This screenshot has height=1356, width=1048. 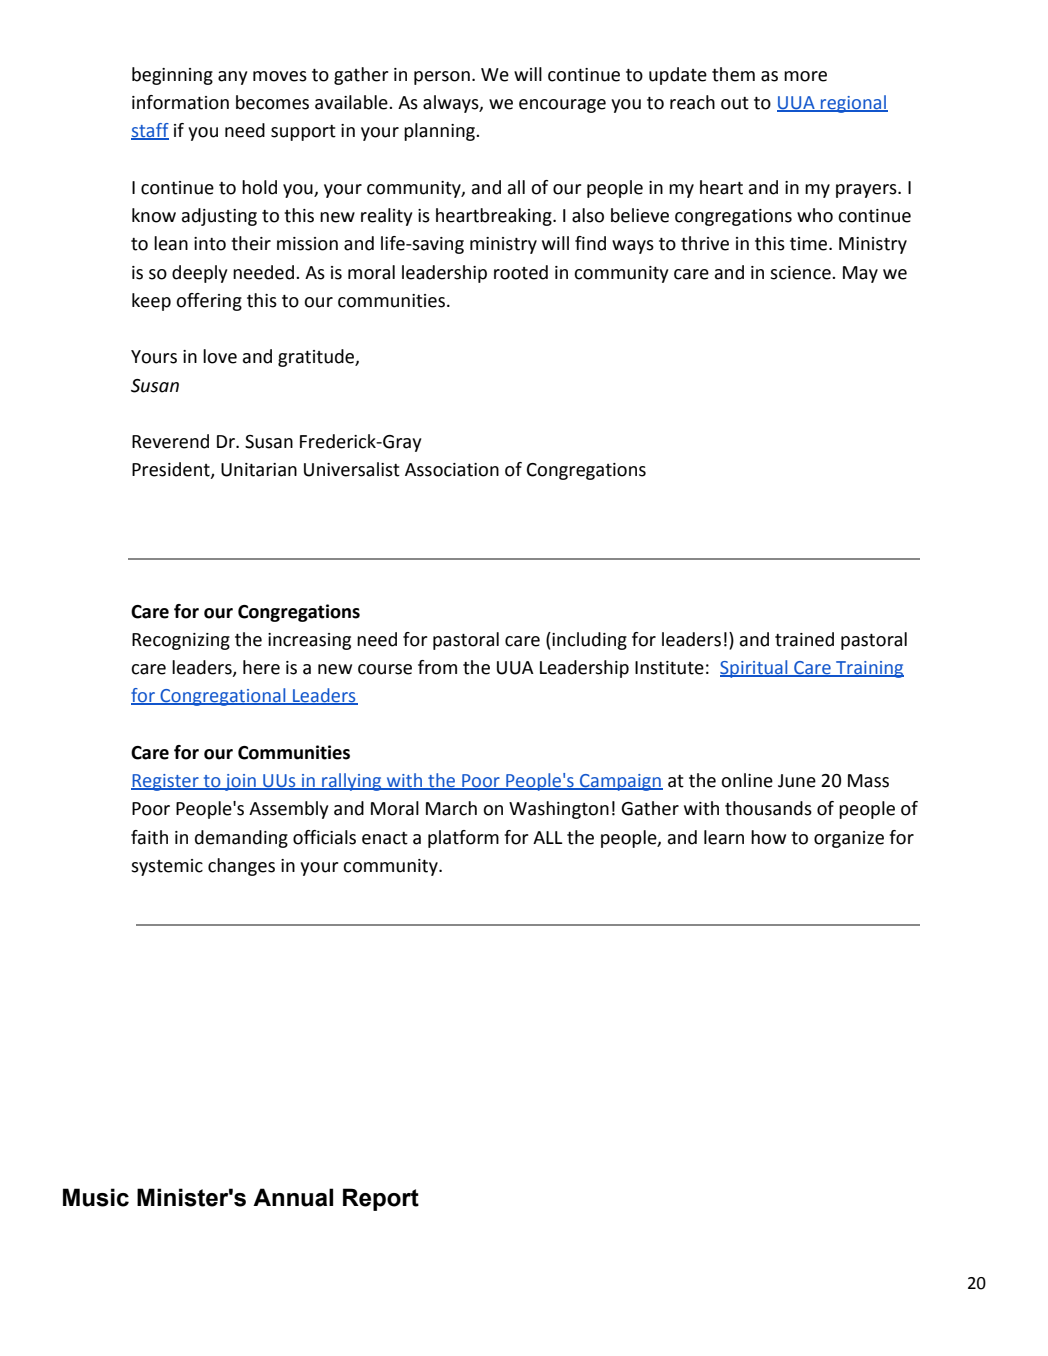 I want to click on March, so click(x=451, y=808).
